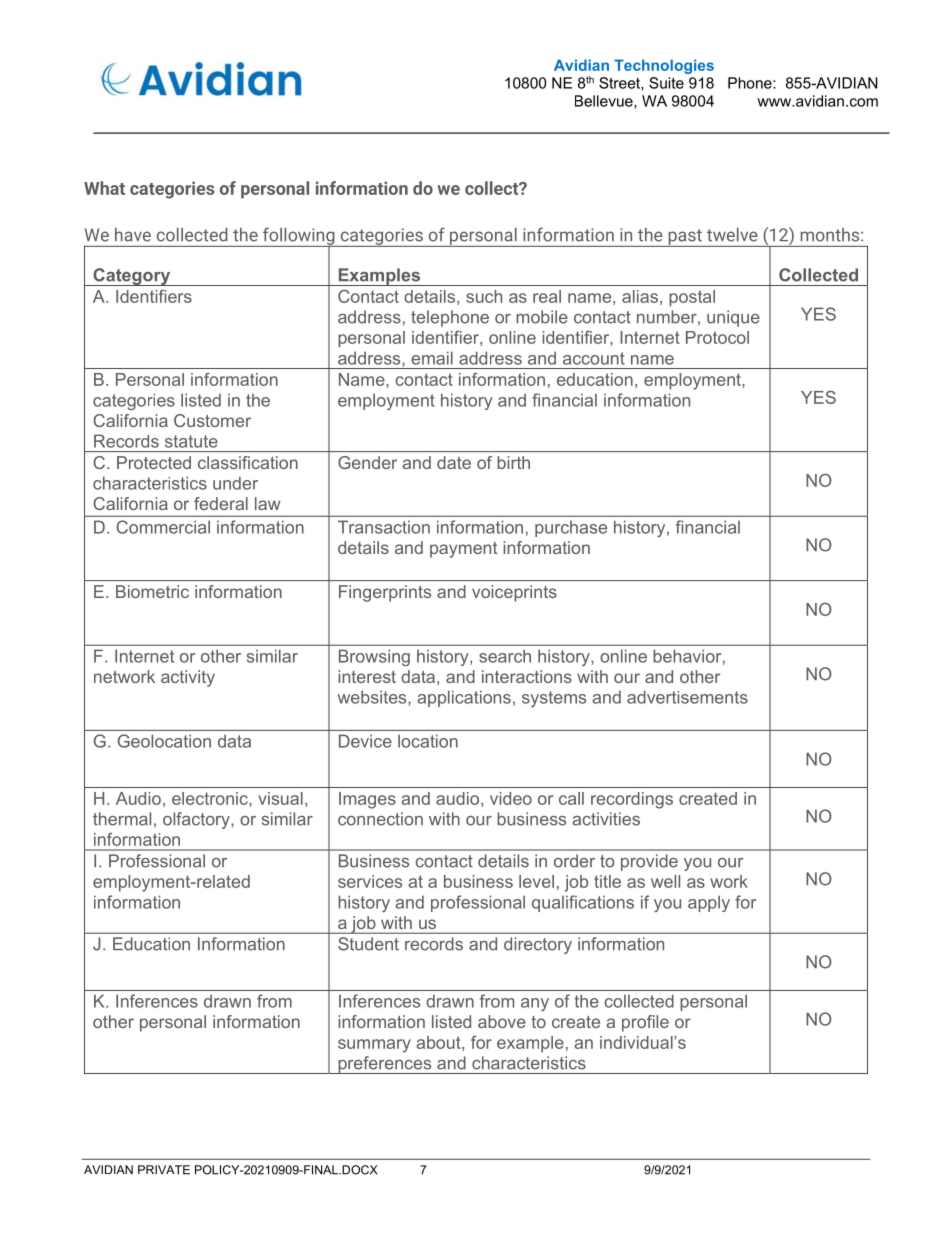 Image resolution: width=952 pixels, height=1233 pixels. Describe the element at coordinates (380, 819) in the screenshot. I see `connection` at that location.
